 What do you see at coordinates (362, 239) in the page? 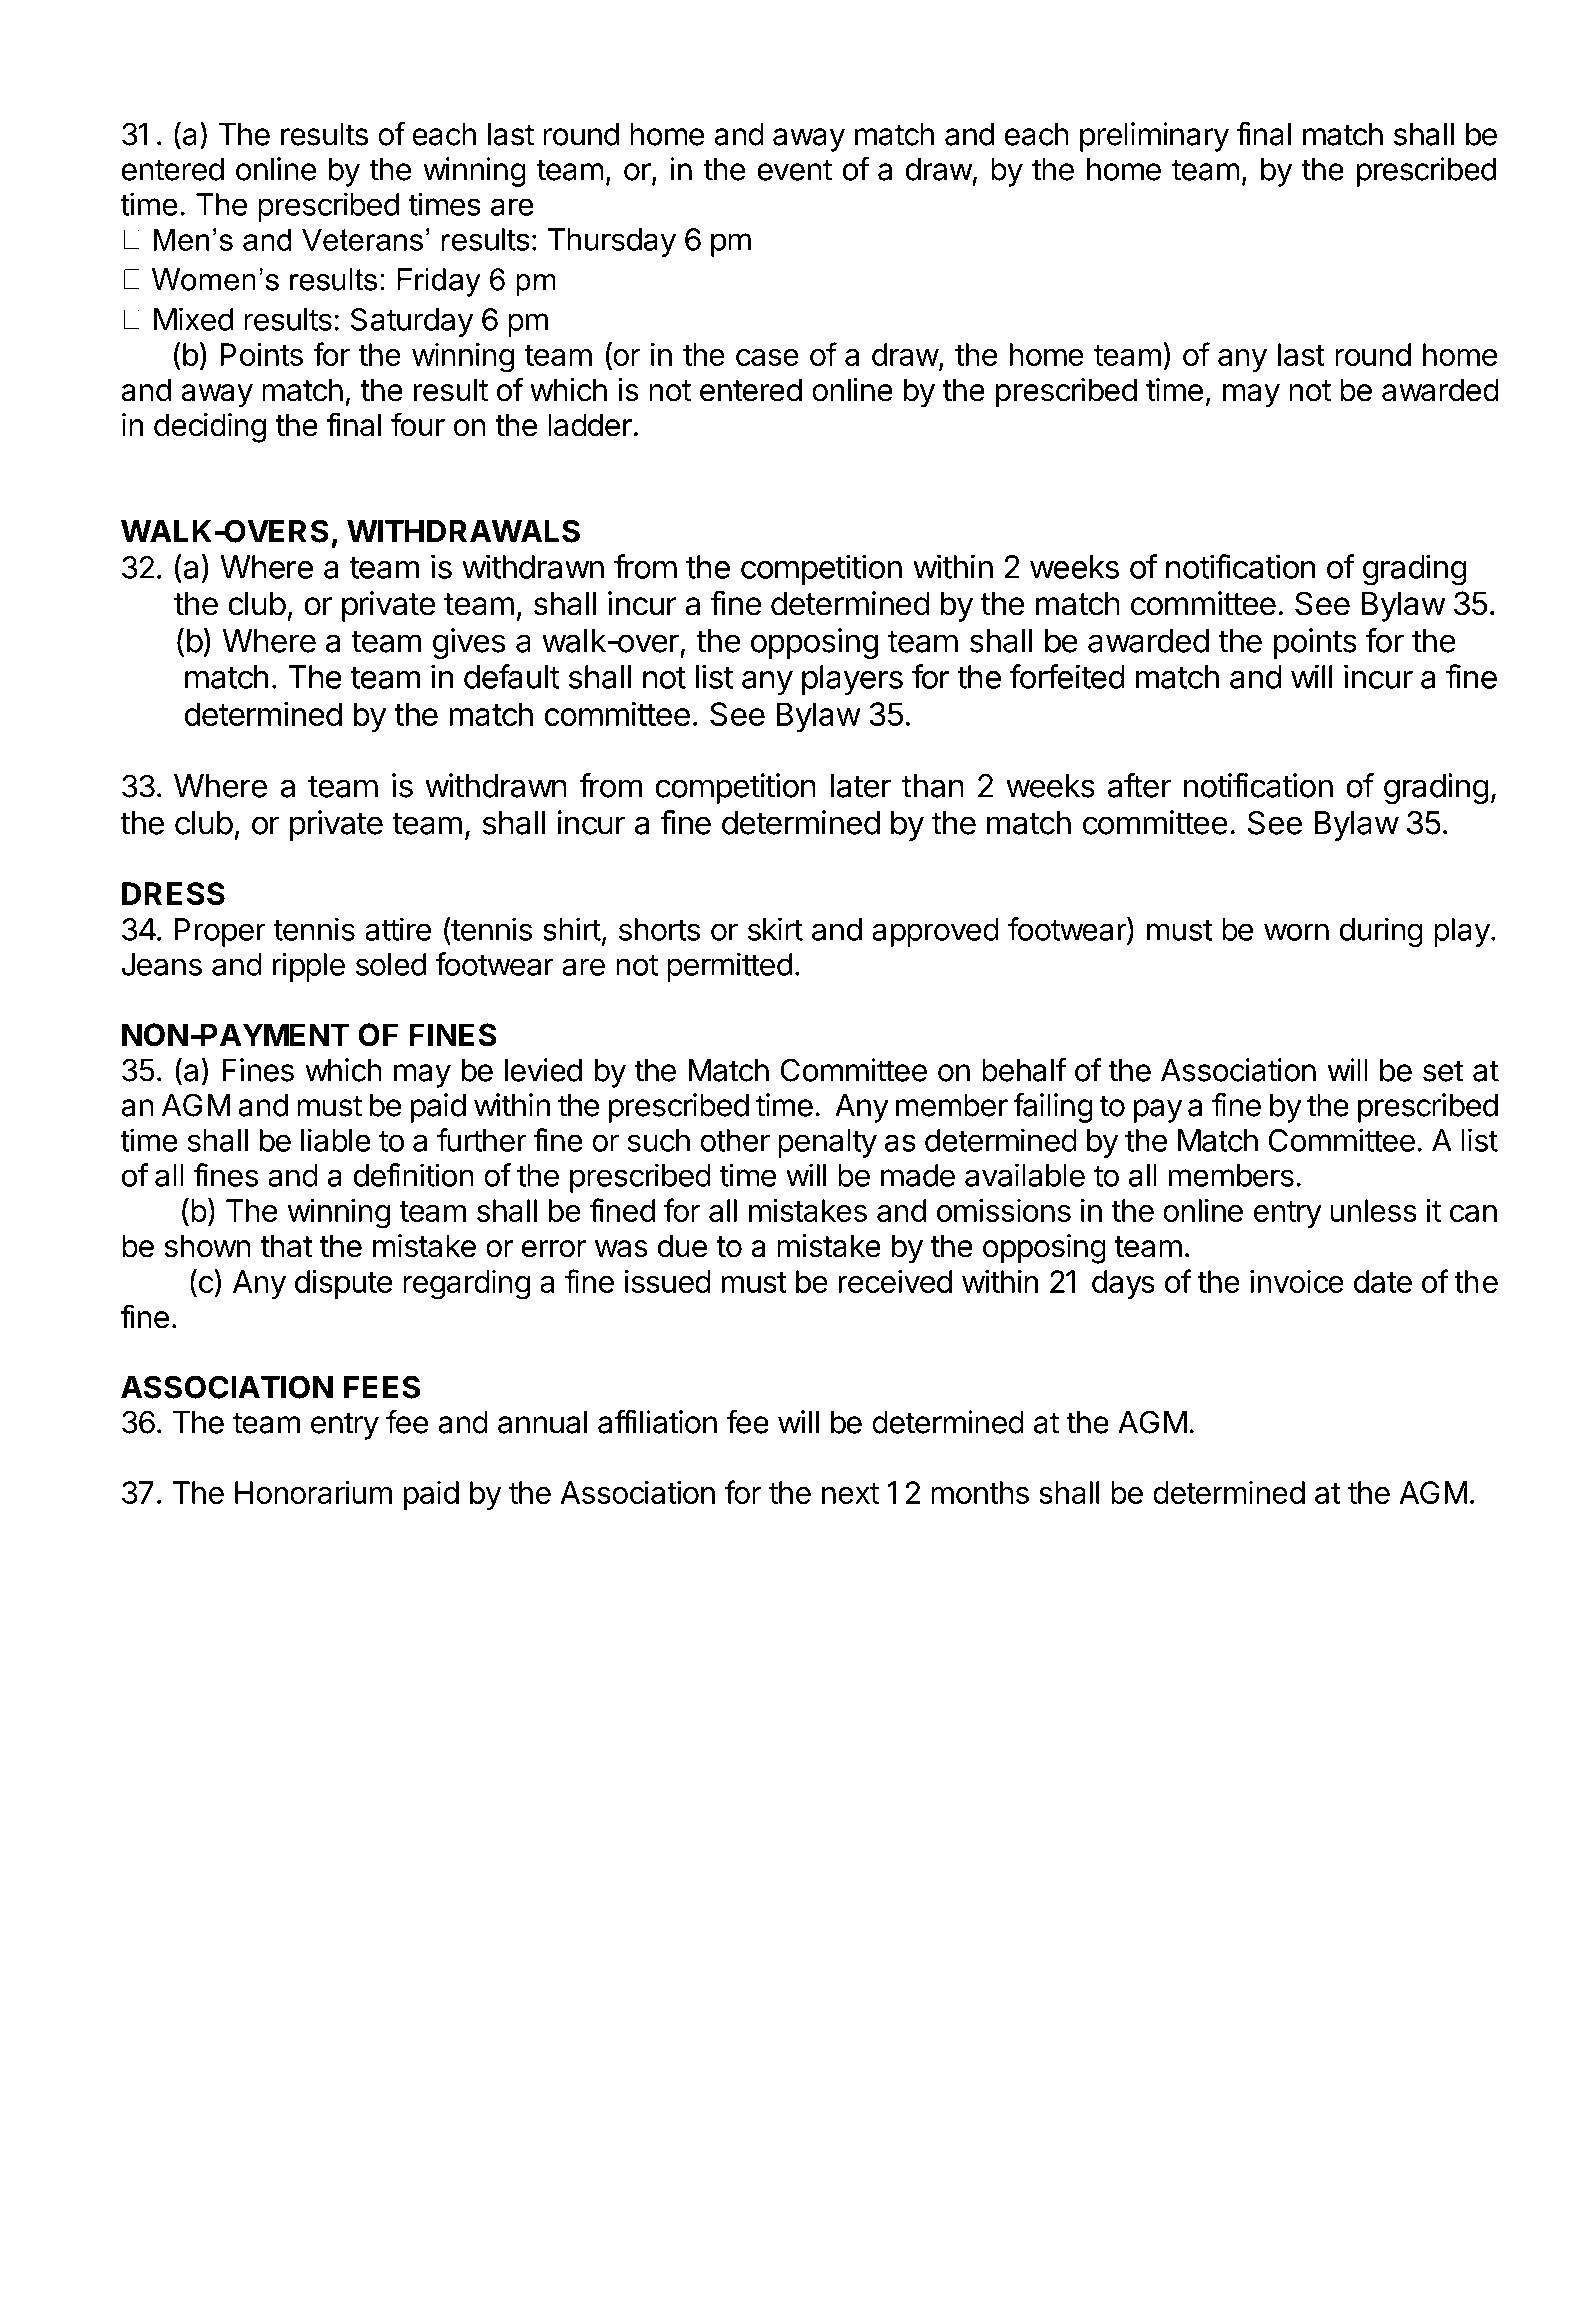
I see `Veterans` at bounding box center [362, 239].
